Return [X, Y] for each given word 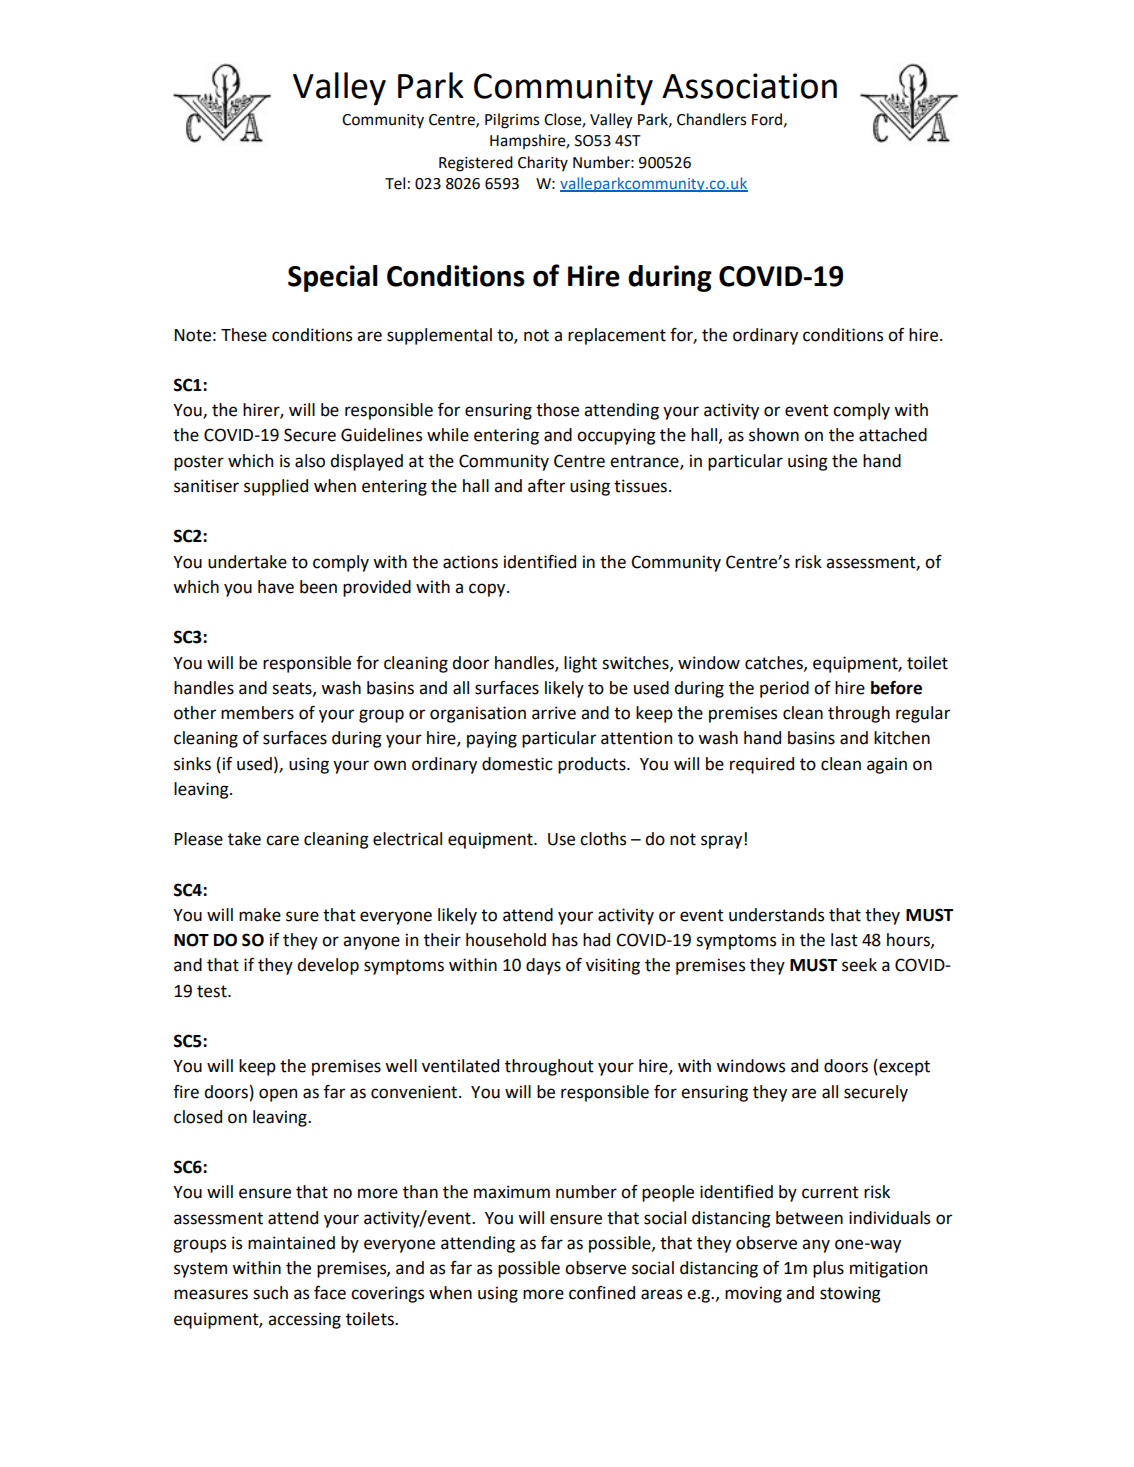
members [257, 713]
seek [859, 965]
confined [602, 1293]
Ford [767, 119]
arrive [554, 713]
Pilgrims [512, 121]
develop [328, 966]
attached [893, 435]
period [784, 689]
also [310, 461]
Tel [395, 183]
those [557, 410]
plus [828, 1269]
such [270, 1293]
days [543, 966]
